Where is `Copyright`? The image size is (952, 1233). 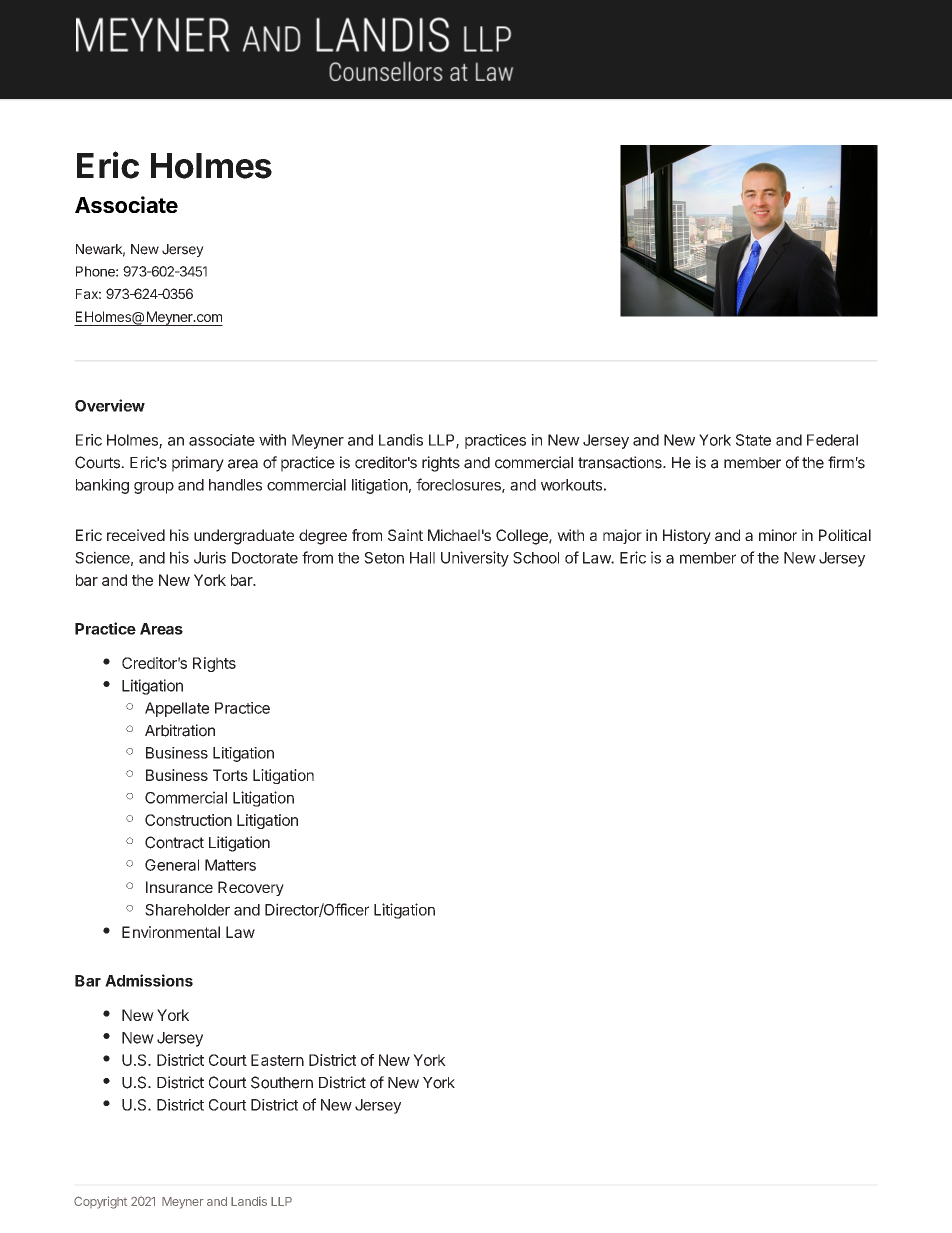 Copyright is located at coordinates (100, 1202).
